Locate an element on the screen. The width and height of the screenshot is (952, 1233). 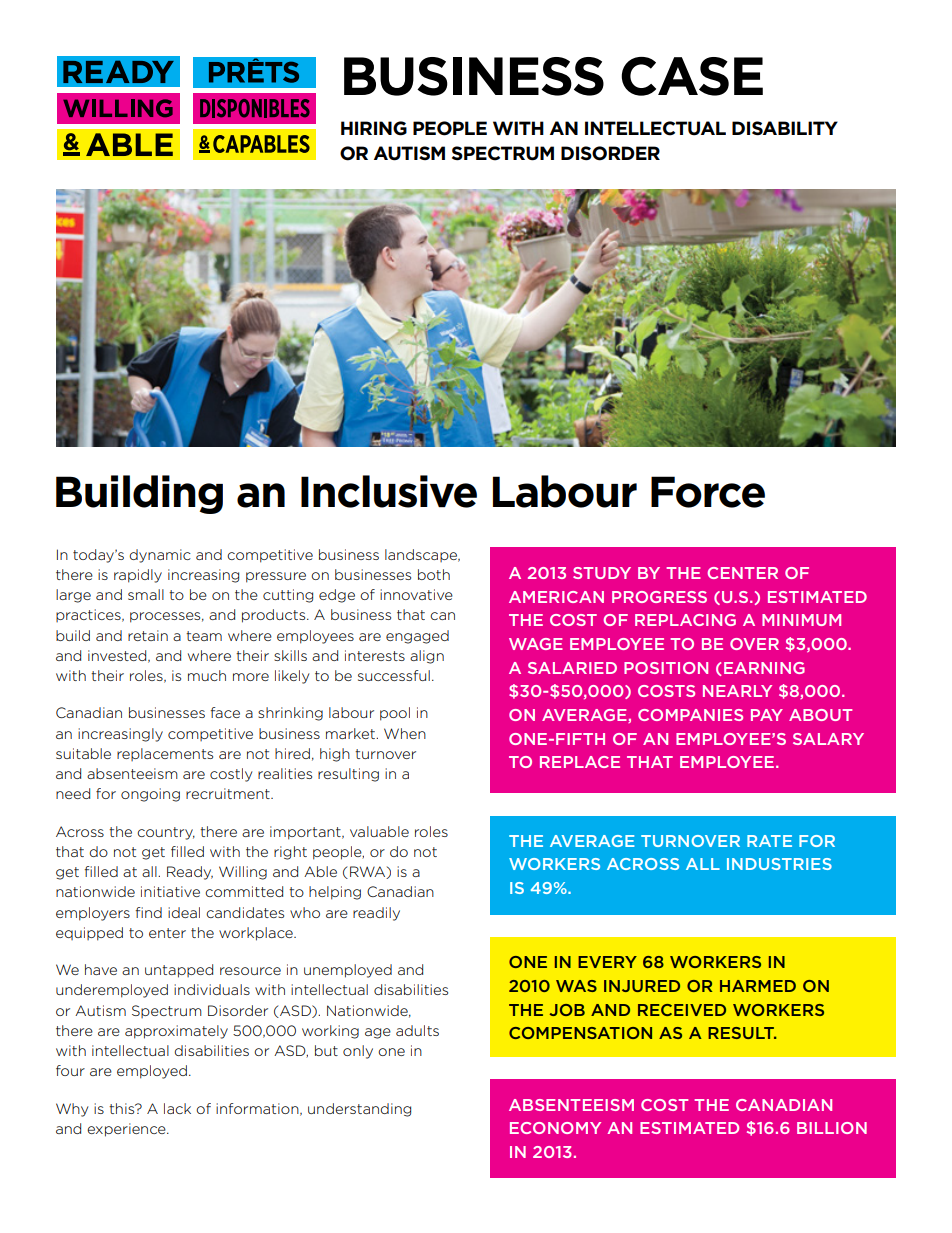
DISABILITY is located at coordinates (785, 128).
